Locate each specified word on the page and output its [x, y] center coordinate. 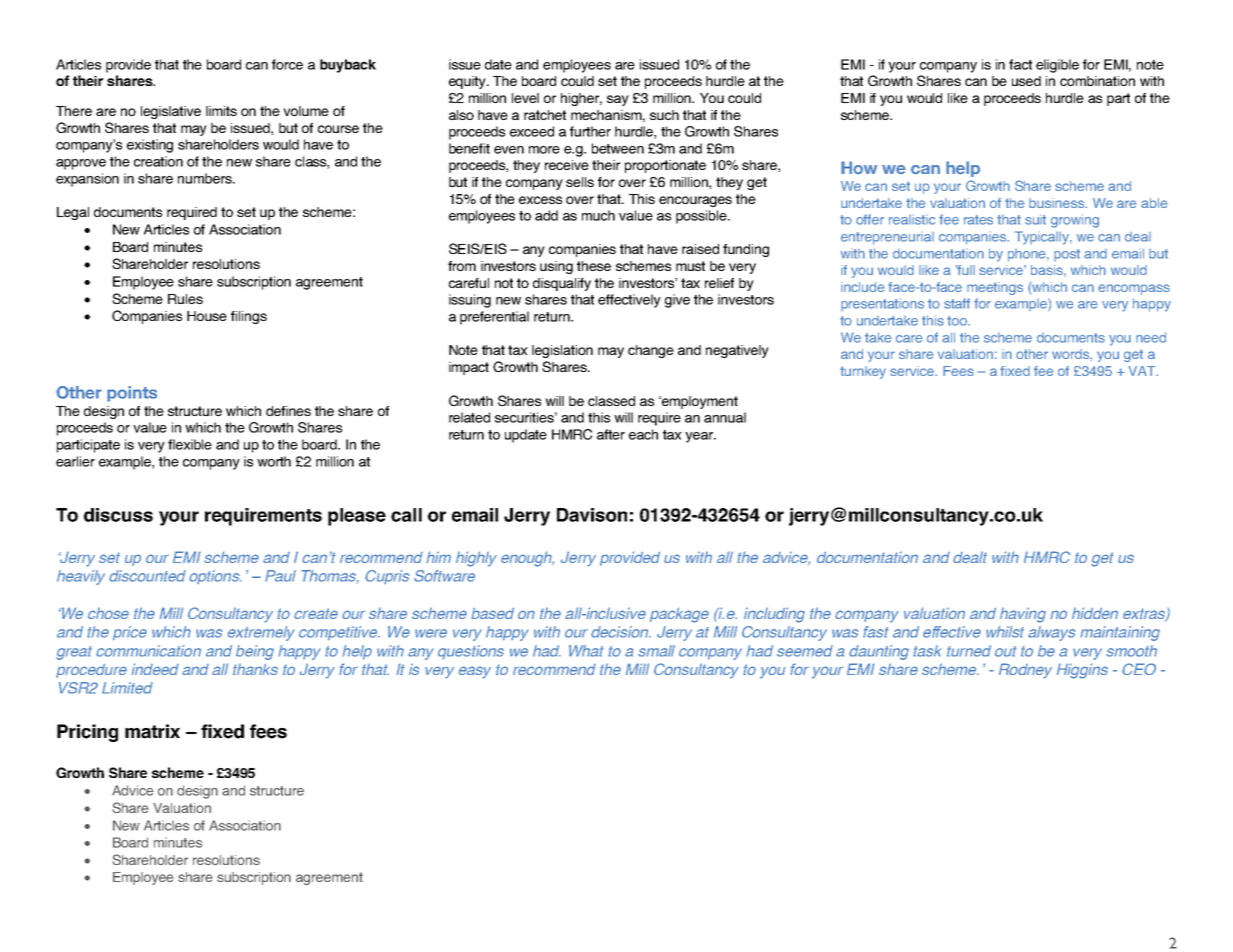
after [611, 434]
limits [221, 111]
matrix [152, 731]
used [1026, 81]
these [594, 266]
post [1067, 255]
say [618, 100]
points [132, 394]
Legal [73, 213]
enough [527, 559]
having [1023, 615]
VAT [1143, 371]
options [215, 577]
